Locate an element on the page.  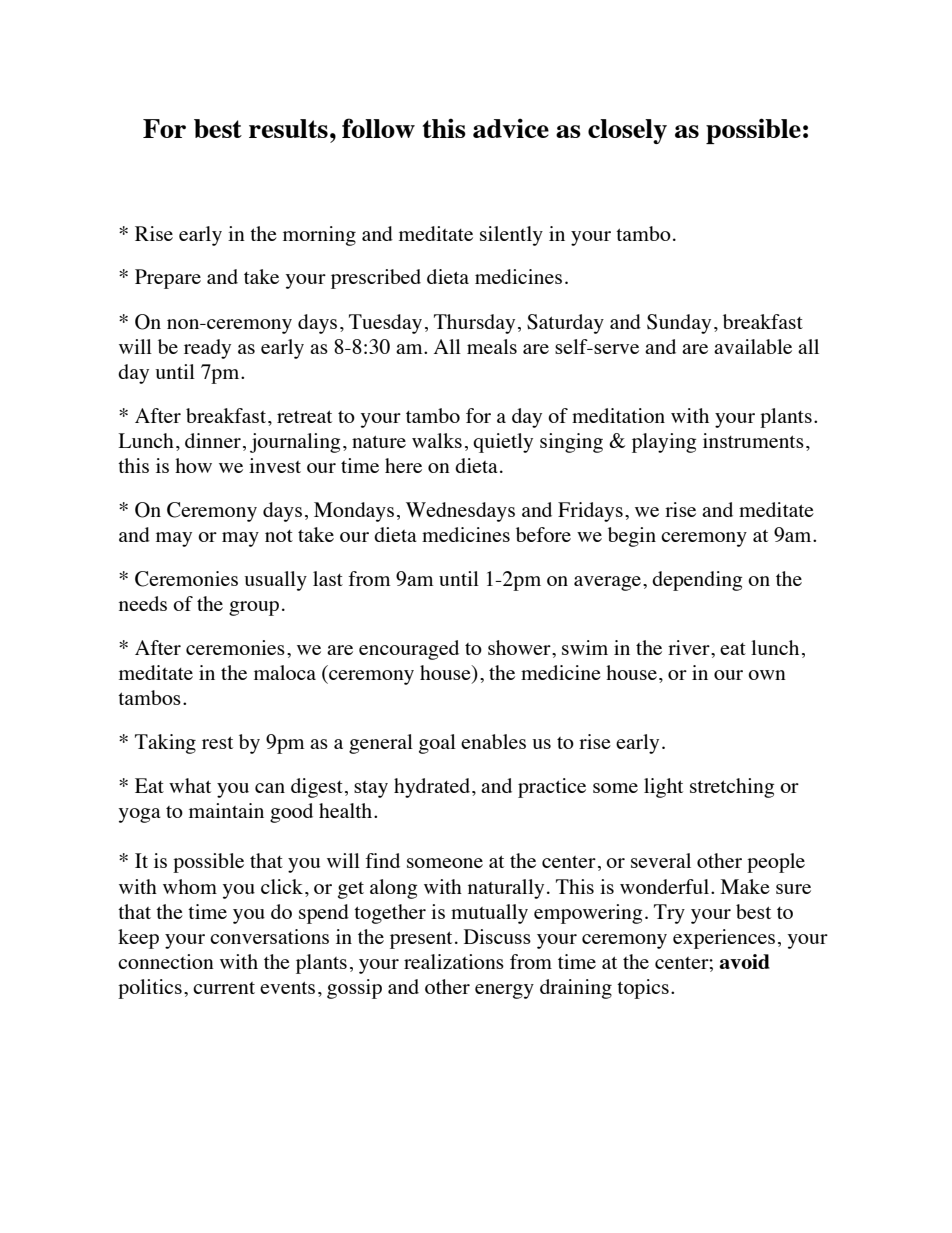
rest is located at coordinates (217, 742).
